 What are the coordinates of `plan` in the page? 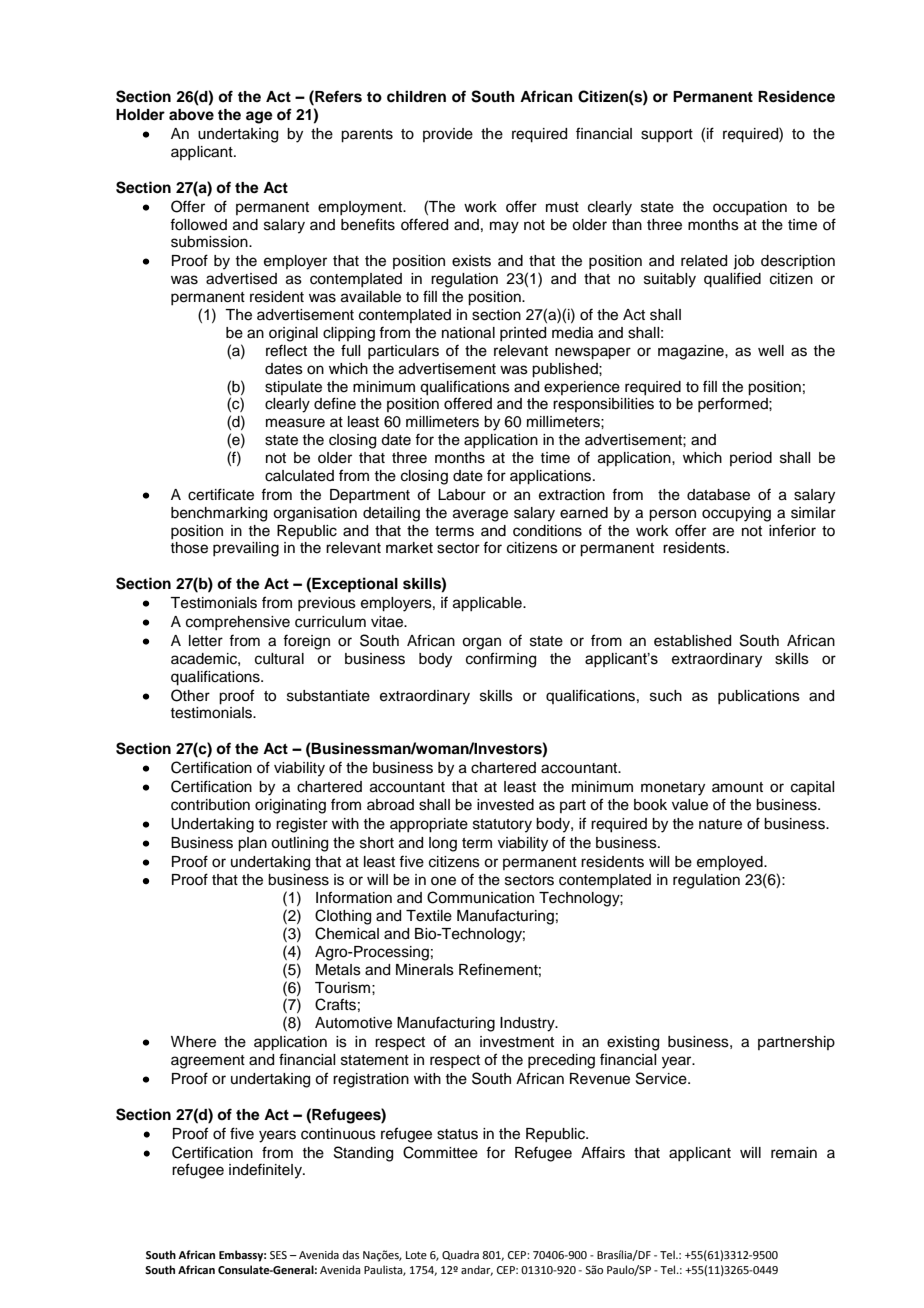 It's located at (252, 844).
